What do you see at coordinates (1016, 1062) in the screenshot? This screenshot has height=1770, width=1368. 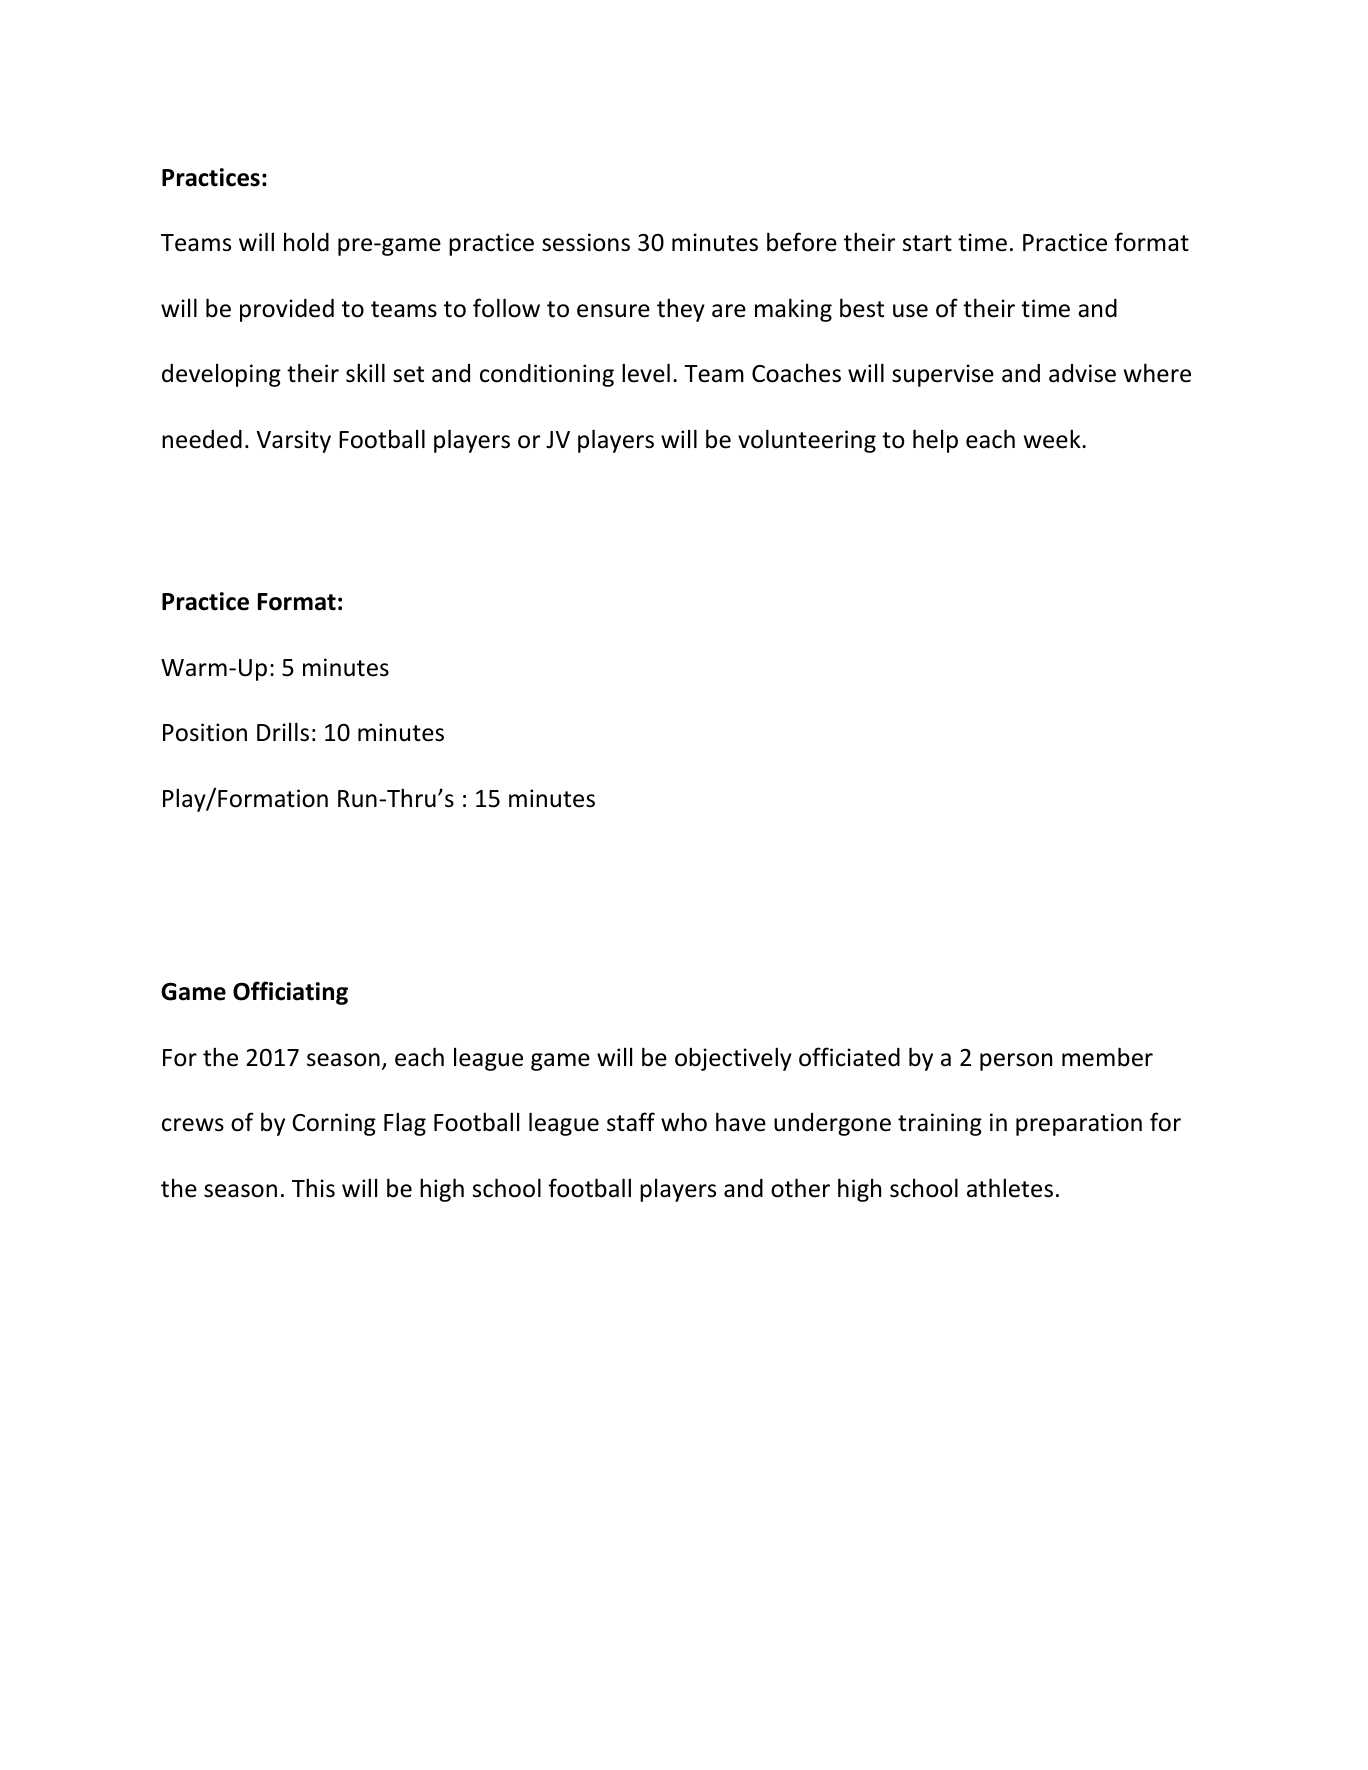 I see `person` at bounding box center [1016, 1062].
